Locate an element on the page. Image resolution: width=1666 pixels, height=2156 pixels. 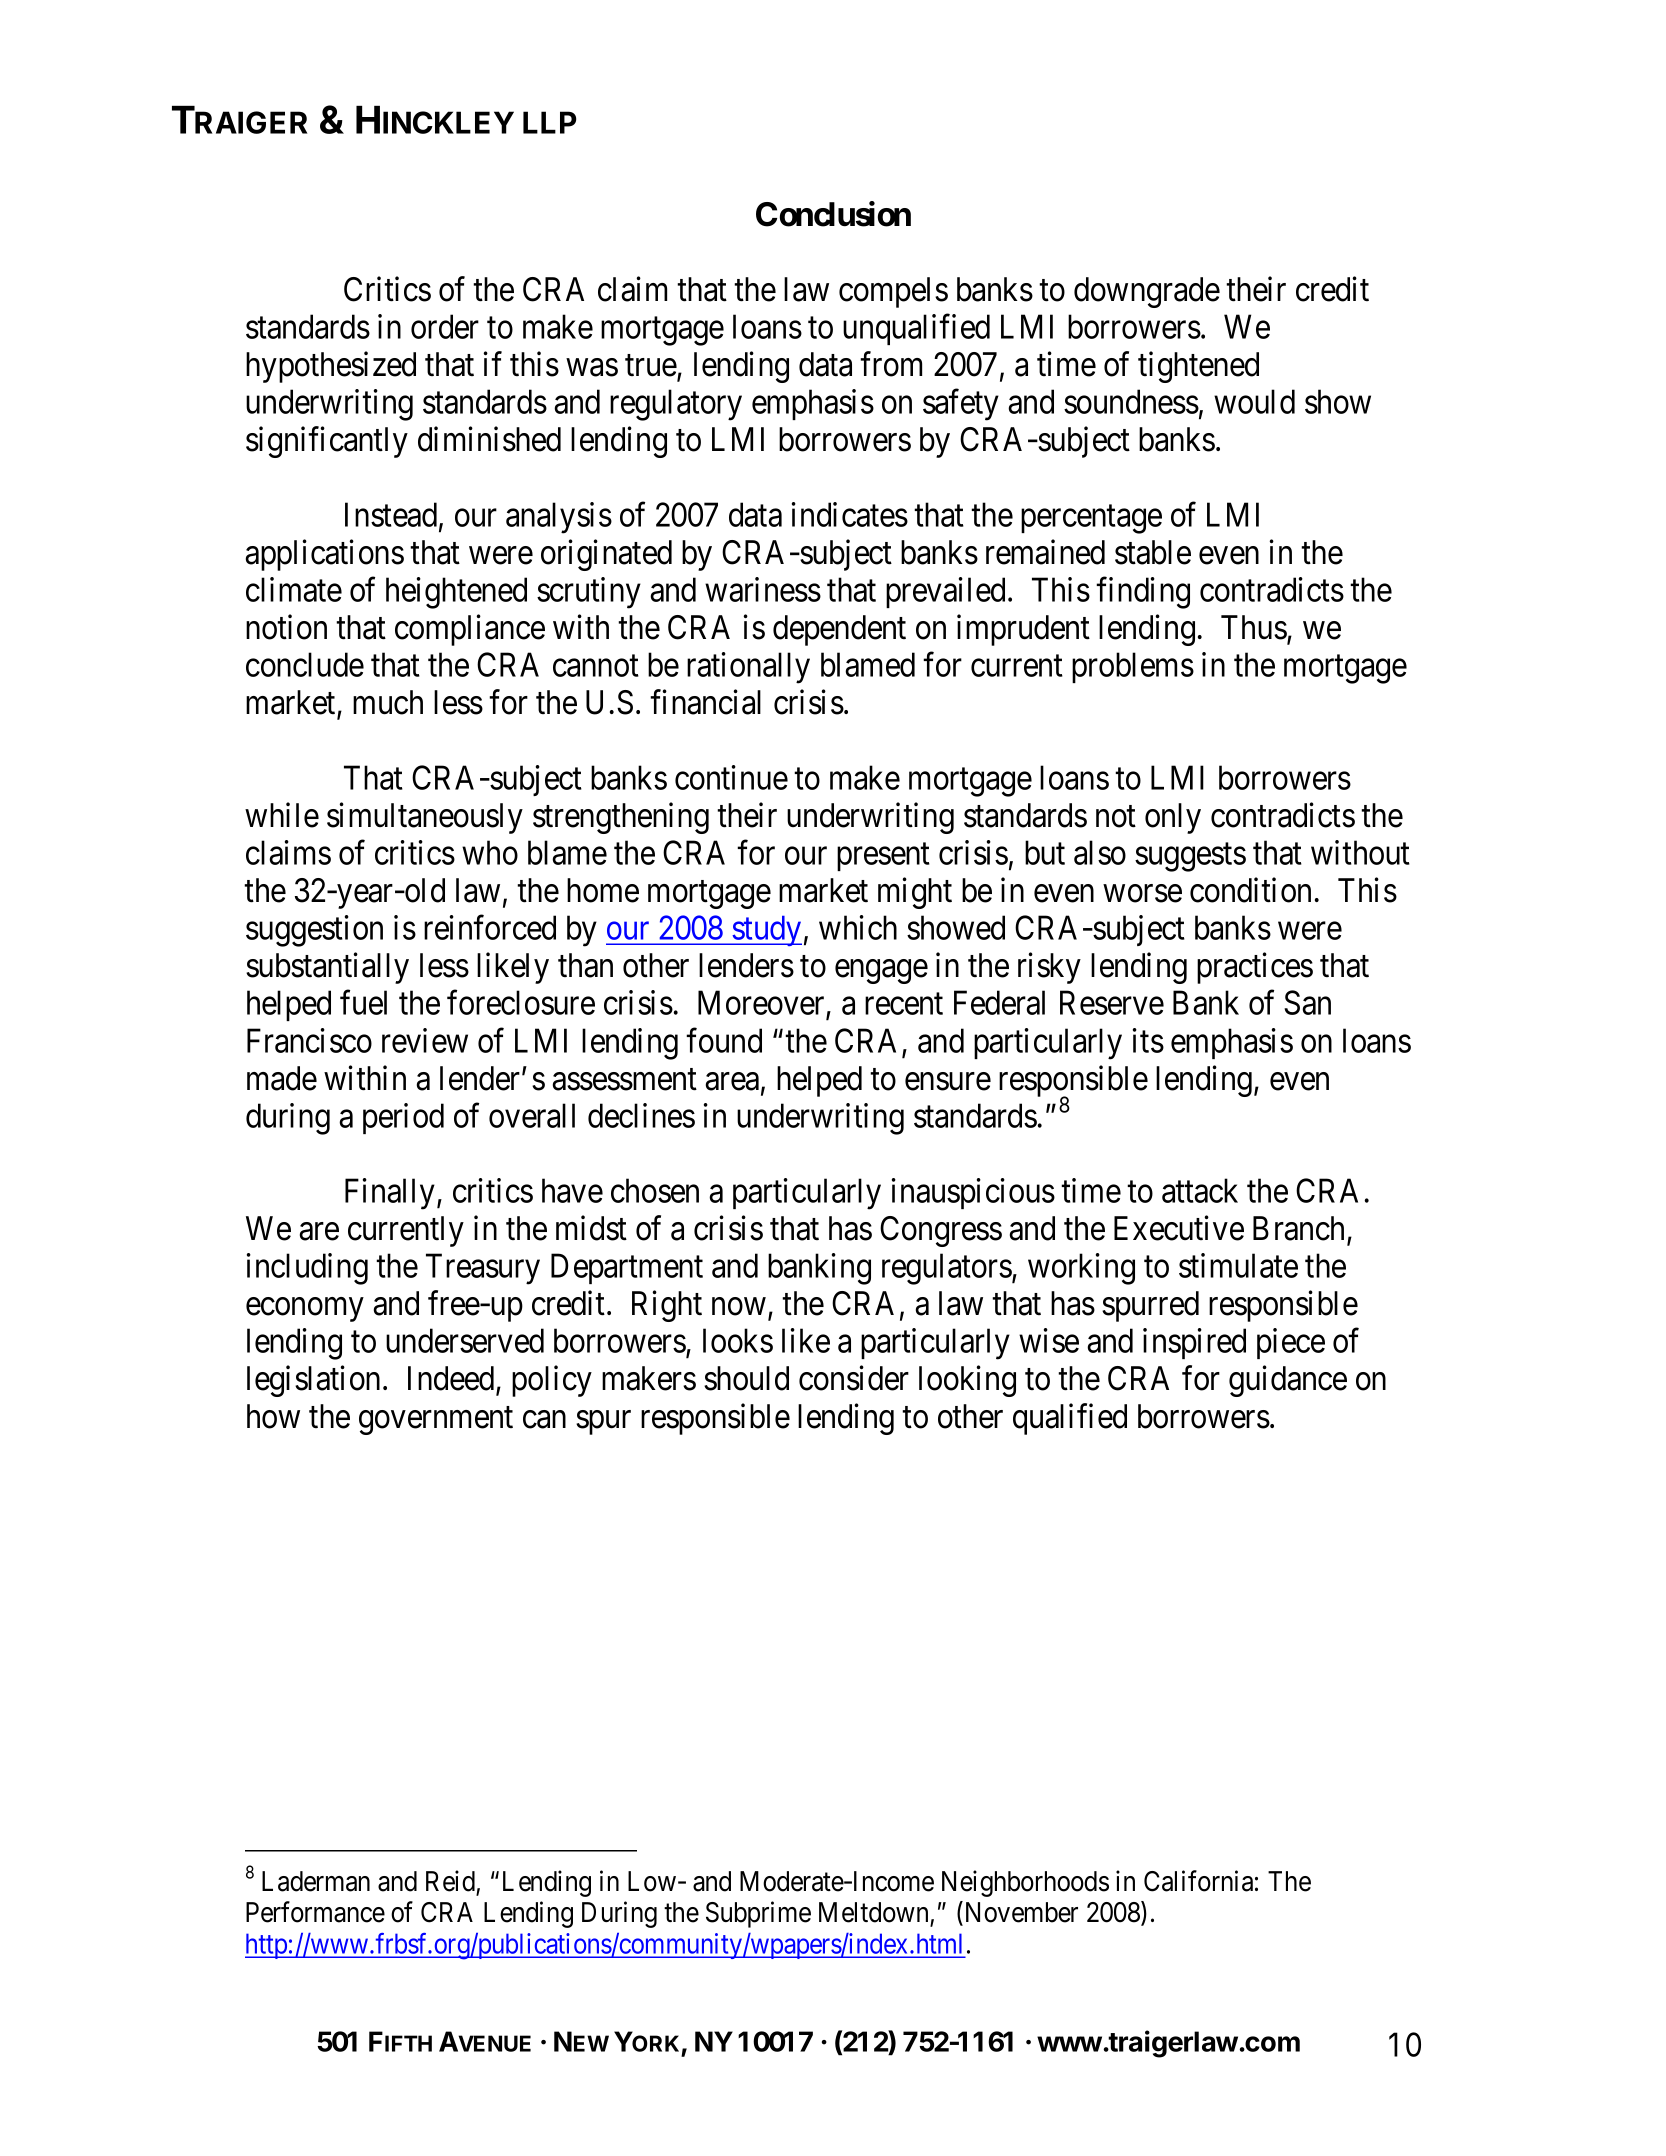
downgrade is located at coordinates (1147, 292).
